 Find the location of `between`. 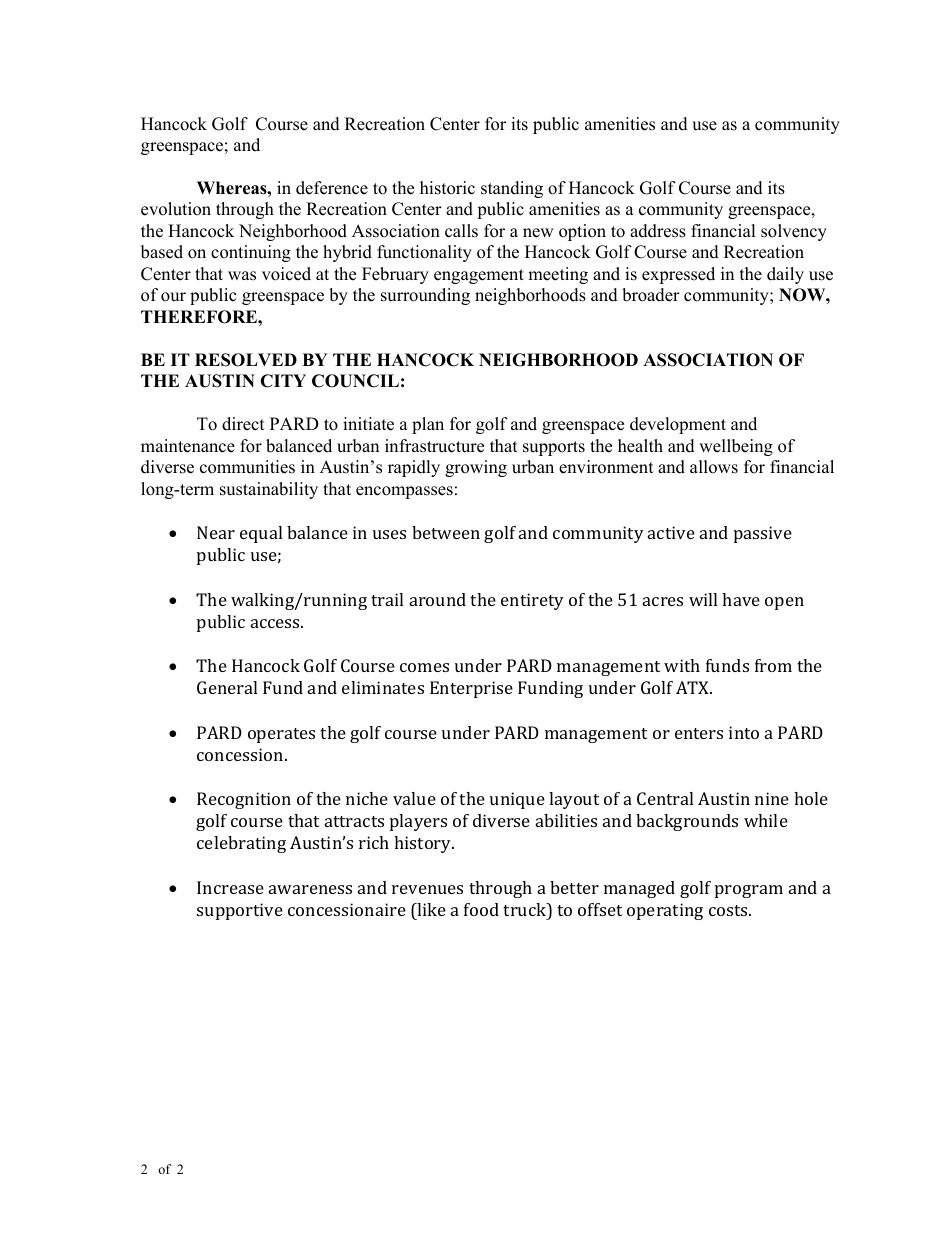

between is located at coordinates (446, 532).
